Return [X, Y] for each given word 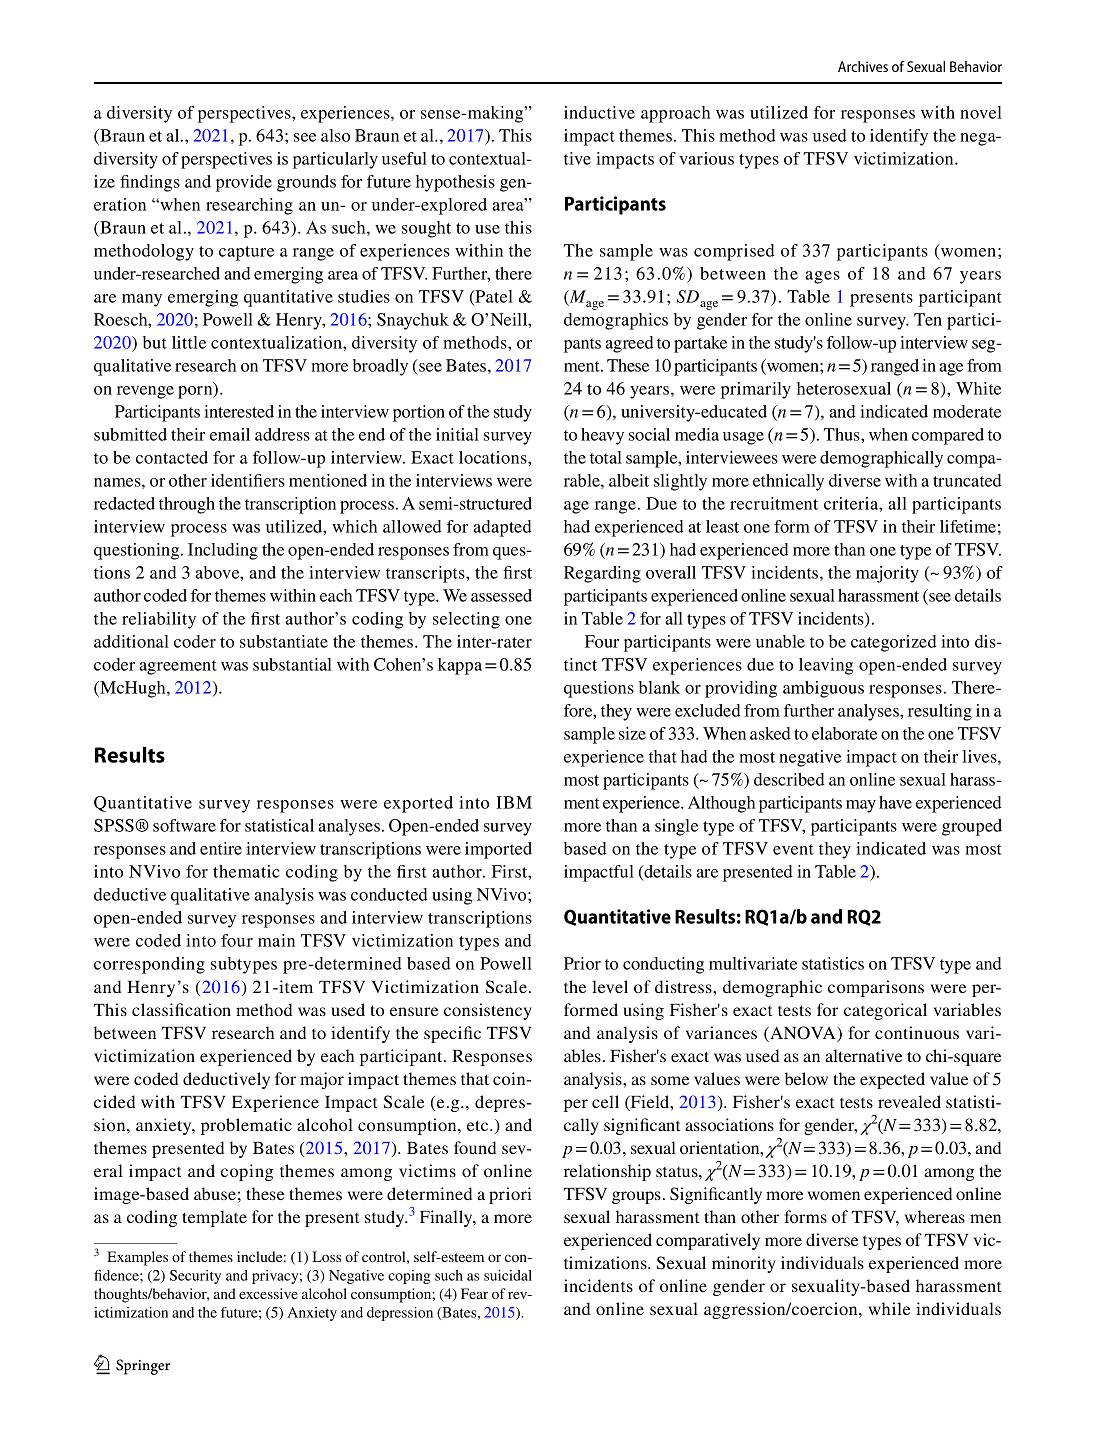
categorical [885, 1011]
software [184, 825]
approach [675, 114]
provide [244, 183]
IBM [514, 802]
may [861, 806]
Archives [863, 66]
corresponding [149, 965]
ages [822, 277]
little [189, 342]
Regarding [602, 574]
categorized [894, 643]
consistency [488, 1011]
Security [195, 1277]
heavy [602, 436]
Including [223, 551]
